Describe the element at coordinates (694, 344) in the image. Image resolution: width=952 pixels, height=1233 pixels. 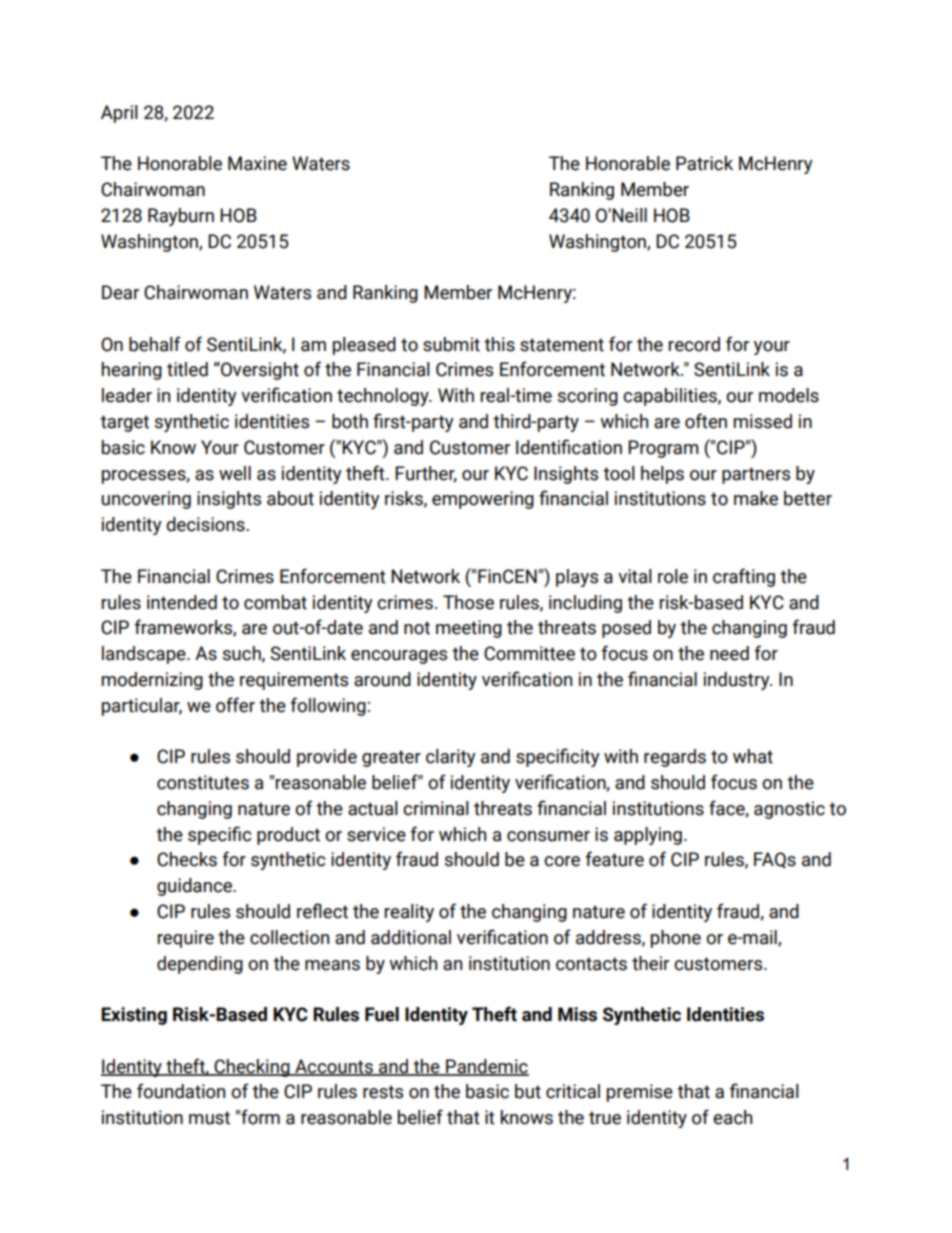
I see `record` at that location.
